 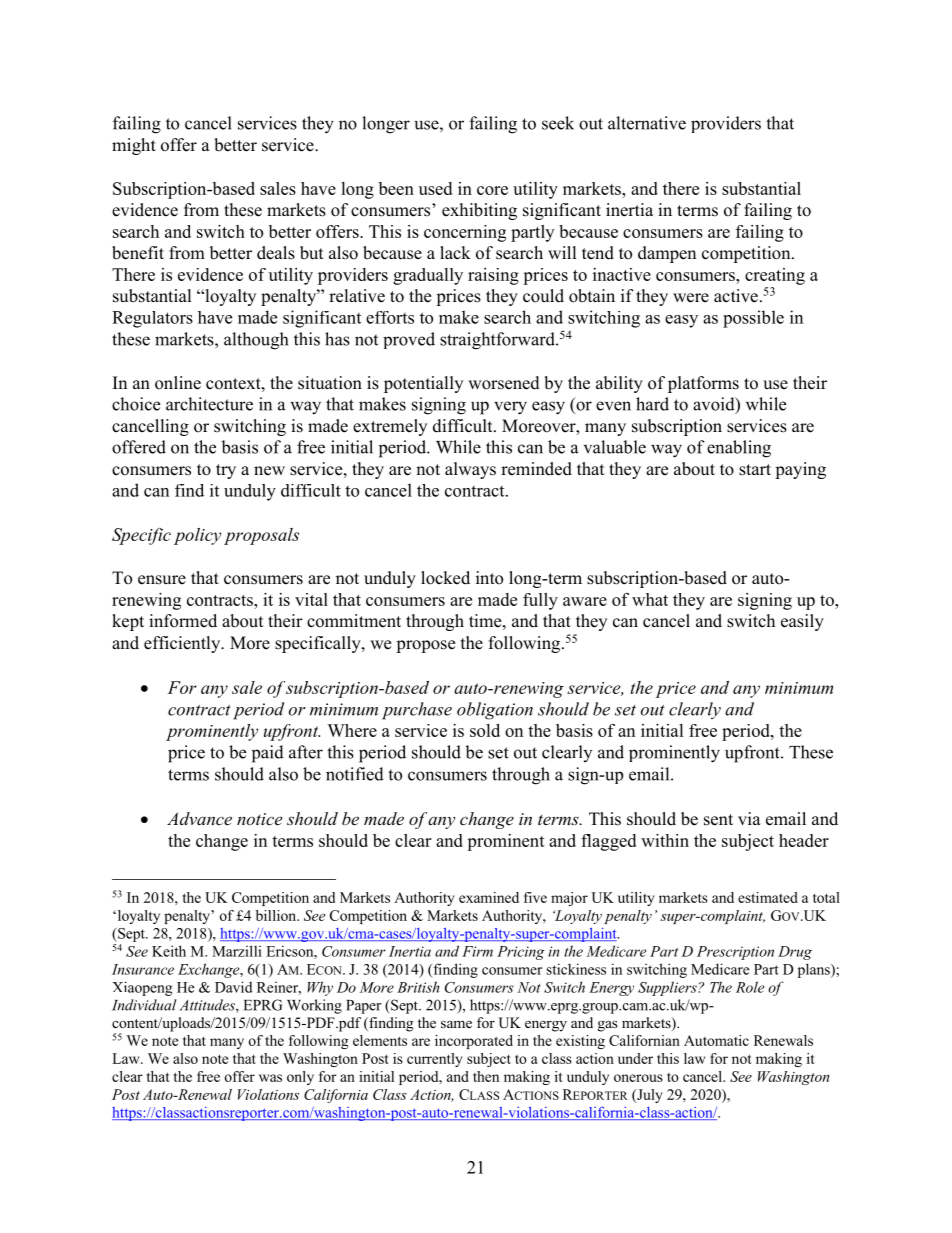 I want to click on easily, so click(x=802, y=622).
